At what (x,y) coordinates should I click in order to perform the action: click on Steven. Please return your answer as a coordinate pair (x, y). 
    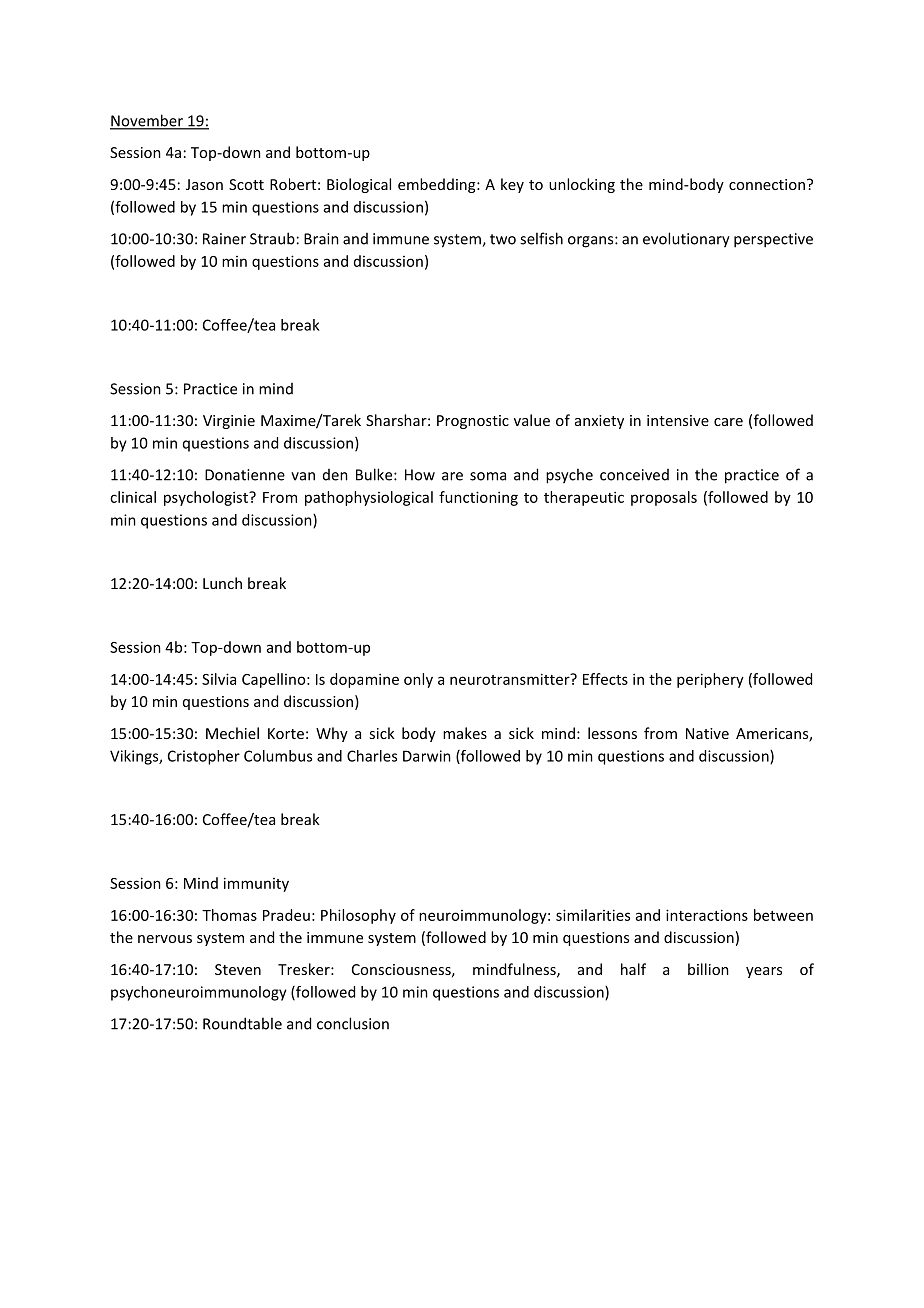
    Looking at the image, I should click on (238, 969).
